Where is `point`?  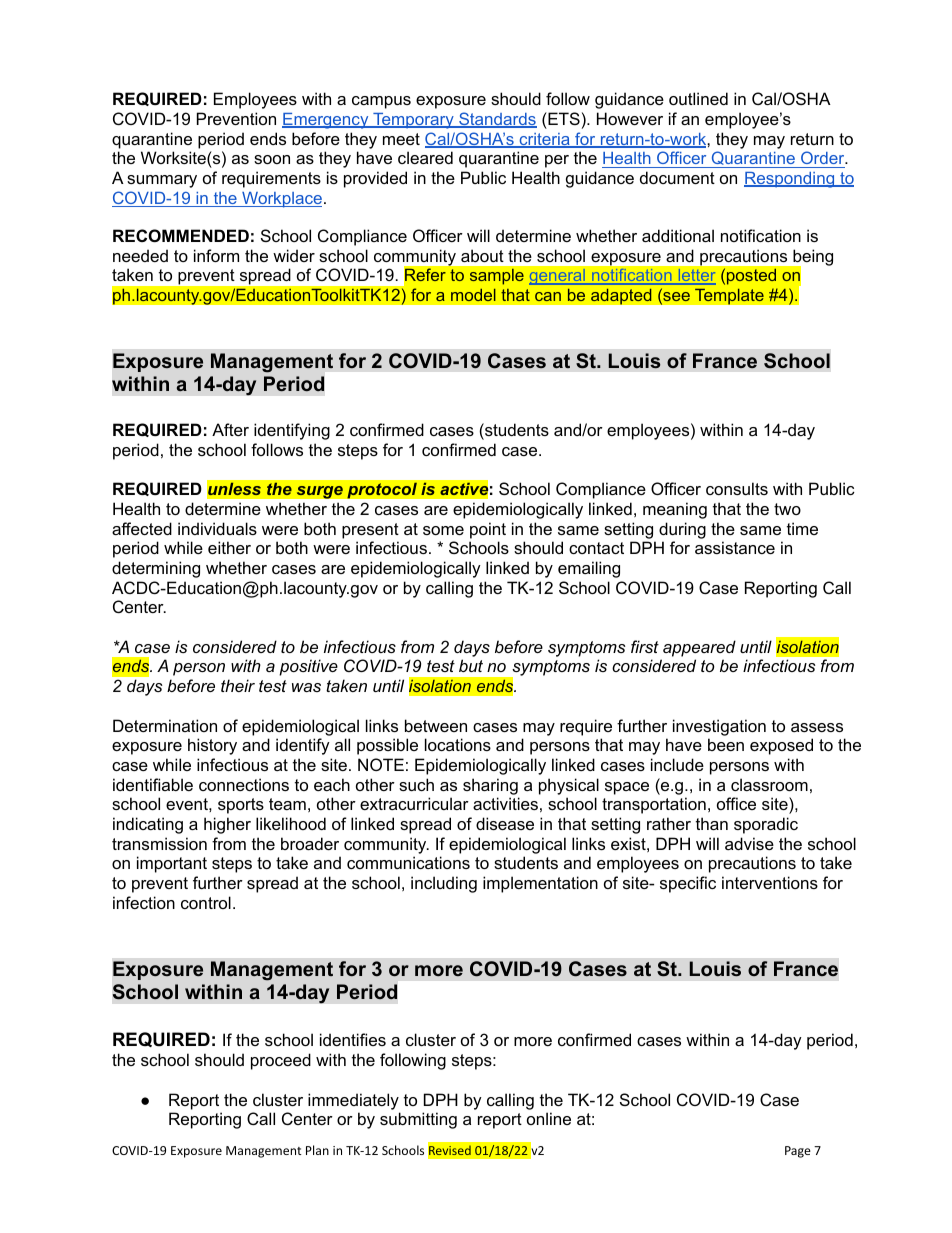 point is located at coordinates (488, 530).
